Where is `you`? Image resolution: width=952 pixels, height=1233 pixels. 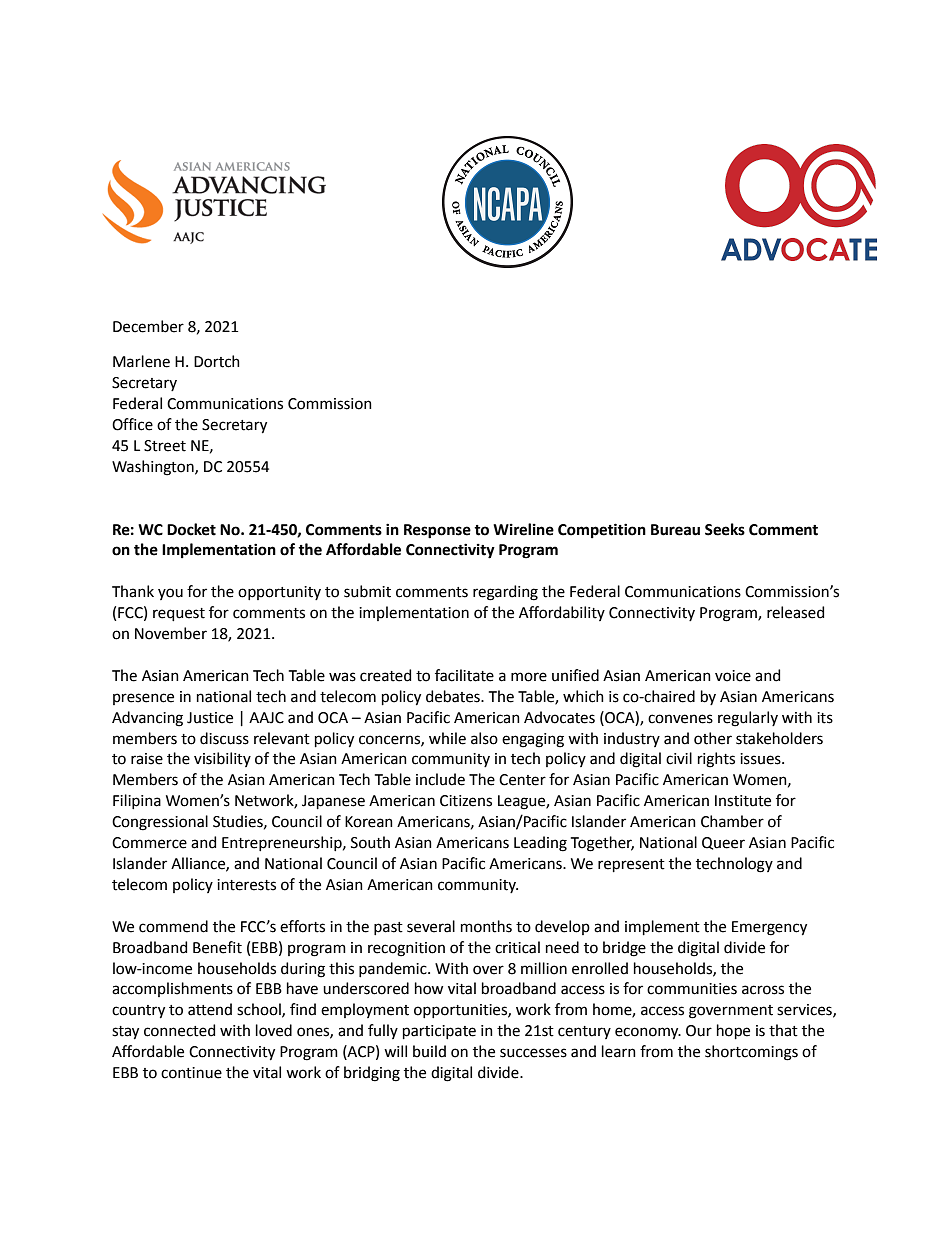
you is located at coordinates (170, 594).
